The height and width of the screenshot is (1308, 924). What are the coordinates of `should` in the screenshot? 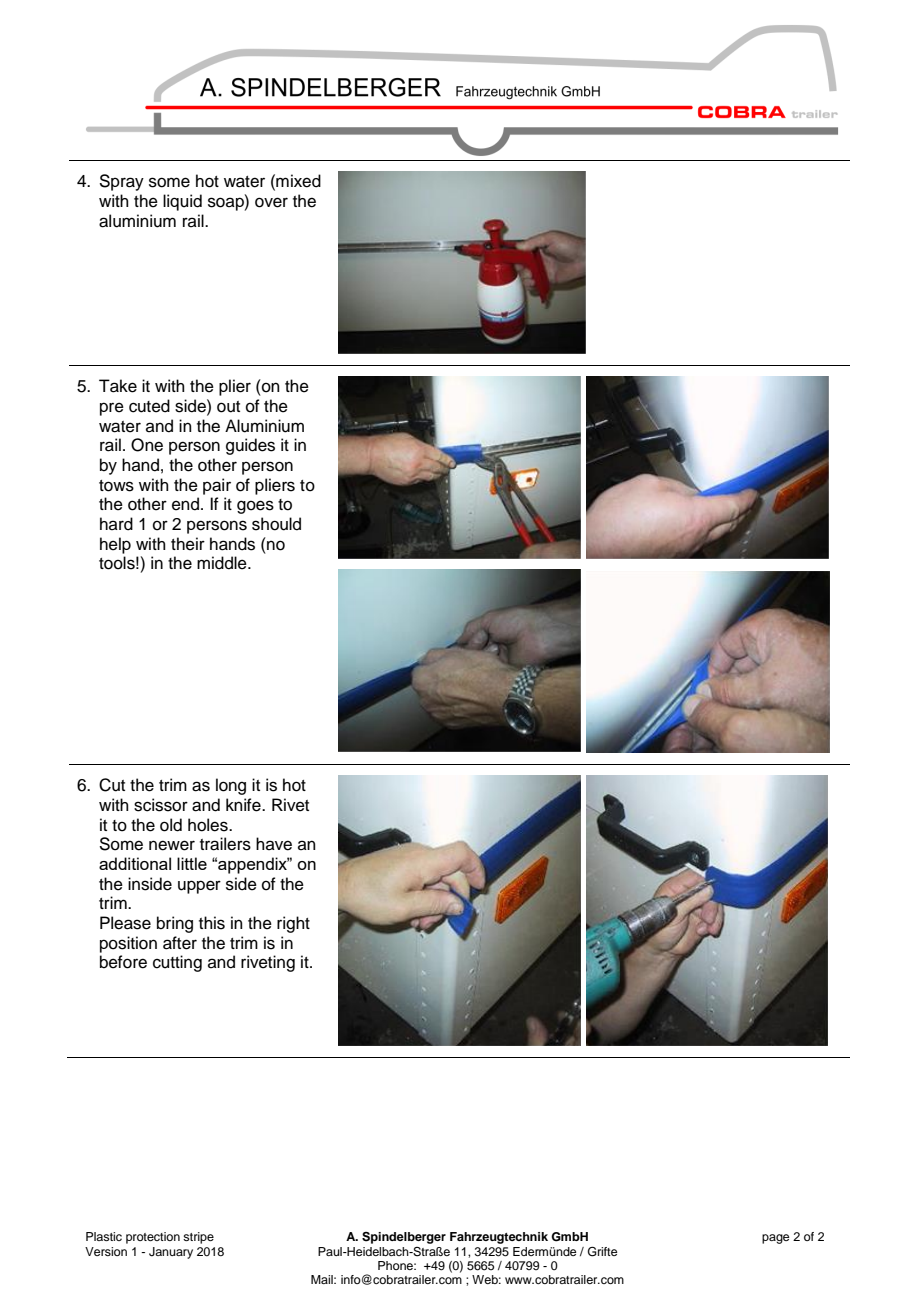 It's located at (276, 524).
